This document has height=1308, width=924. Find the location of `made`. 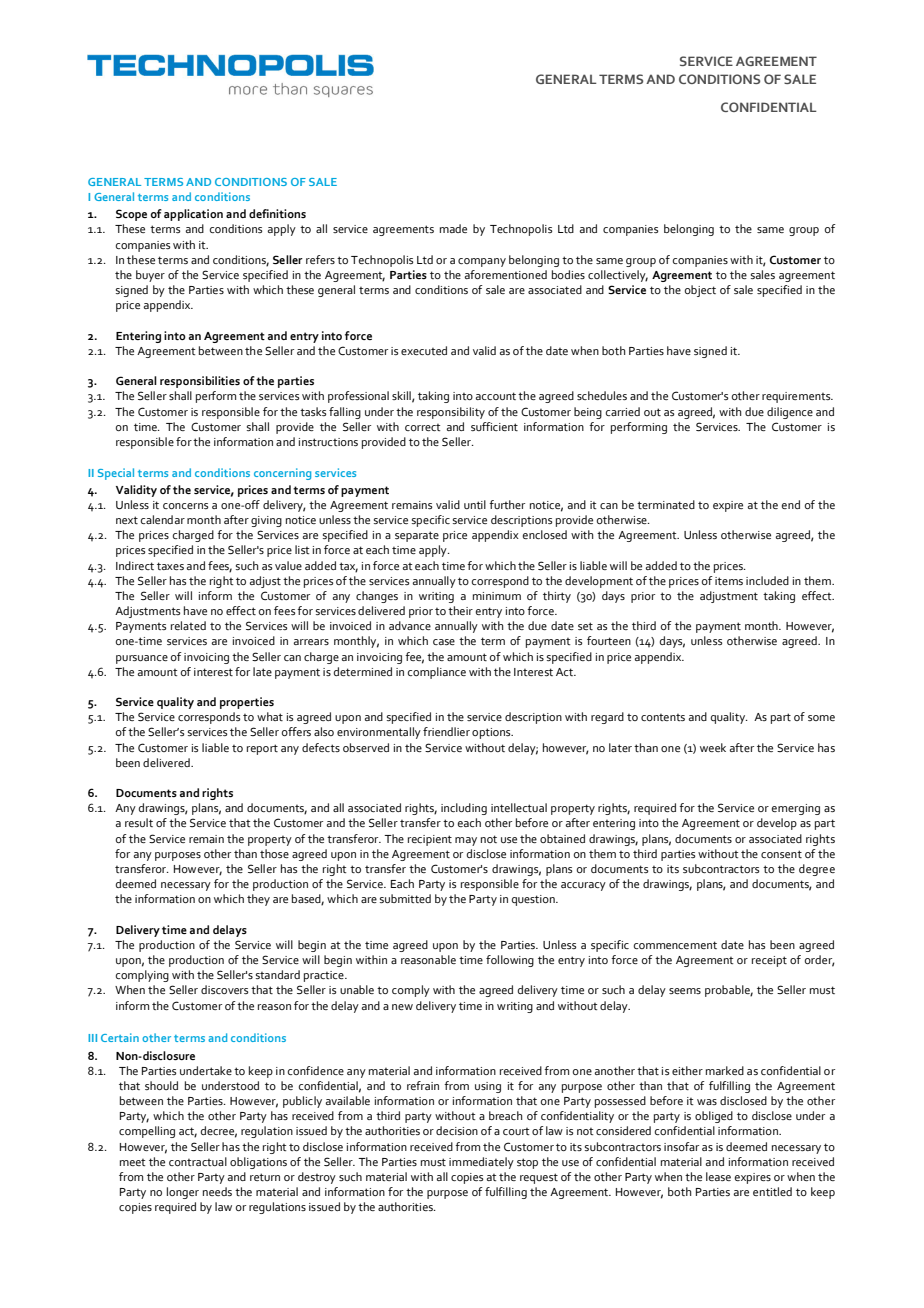

made is located at coordinates (453, 228).
